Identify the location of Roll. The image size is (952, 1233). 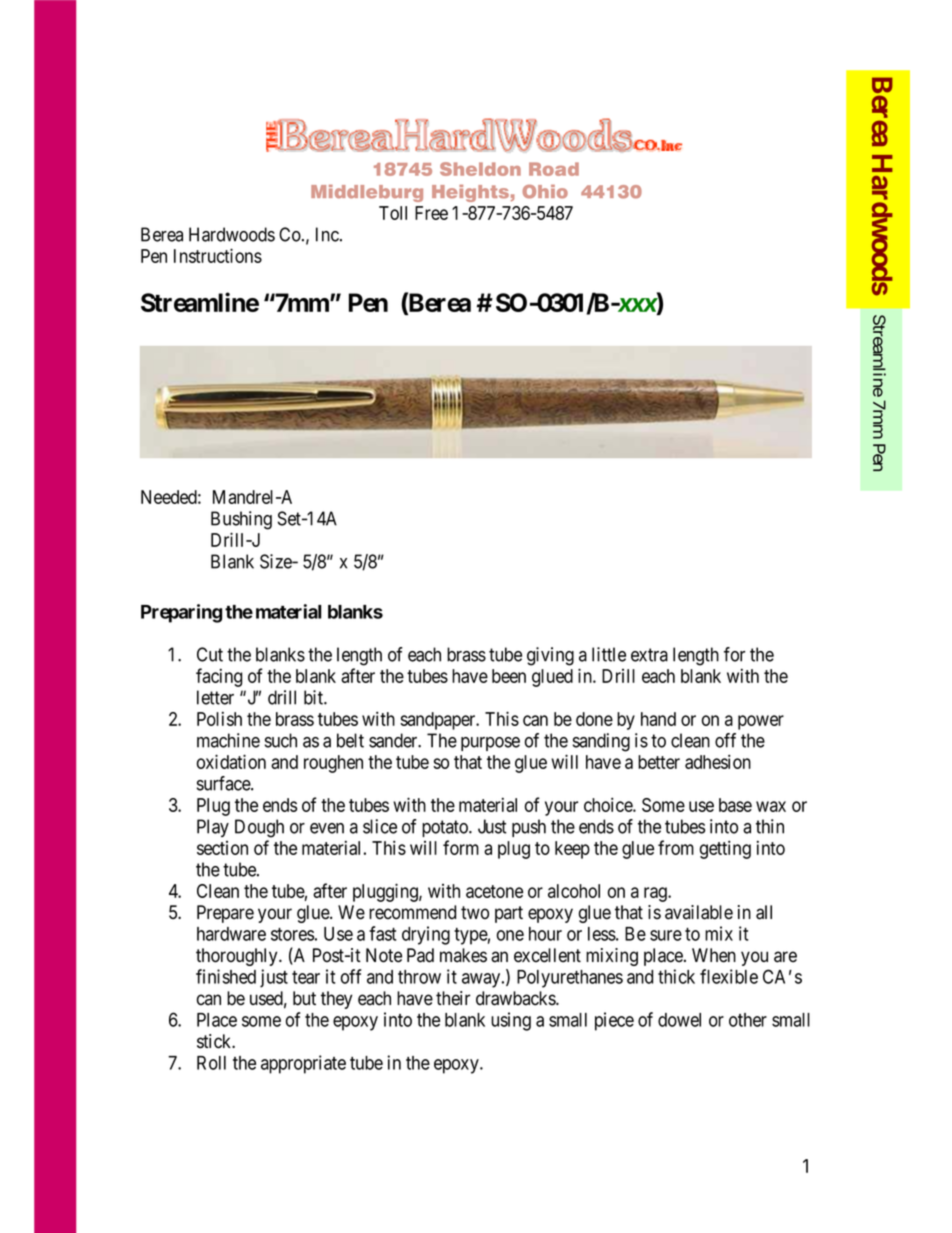
(211, 1063).
